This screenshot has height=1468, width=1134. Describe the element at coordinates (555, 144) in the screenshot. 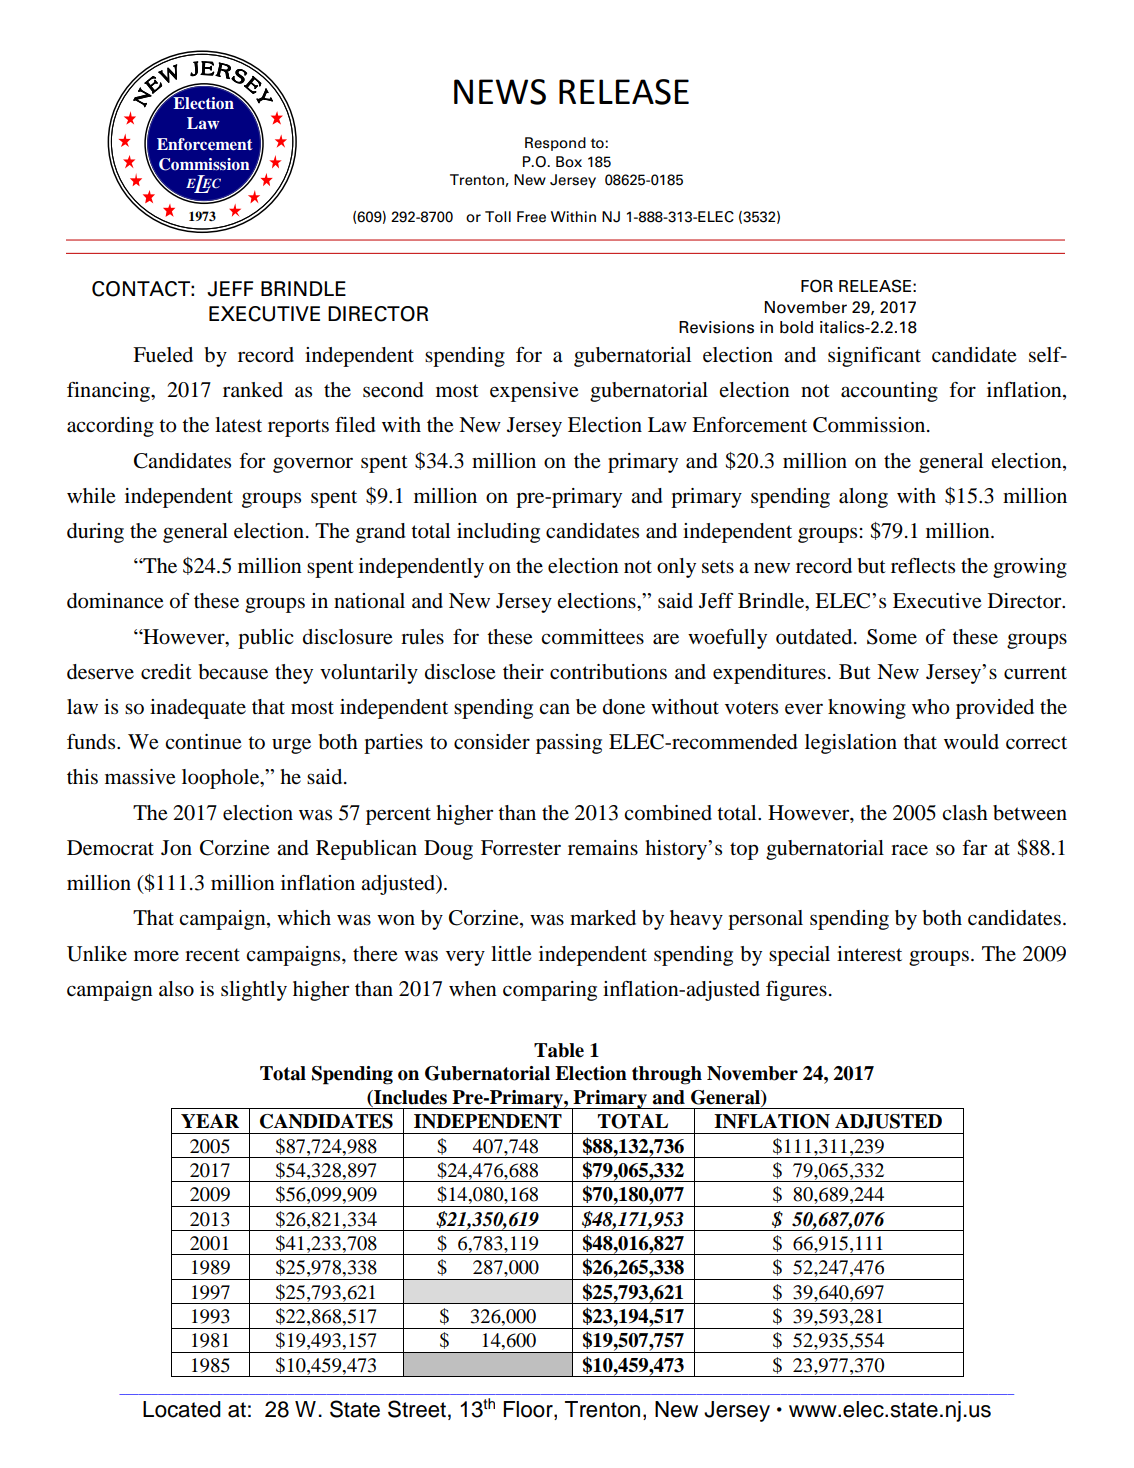

I see `Respond` at that location.
